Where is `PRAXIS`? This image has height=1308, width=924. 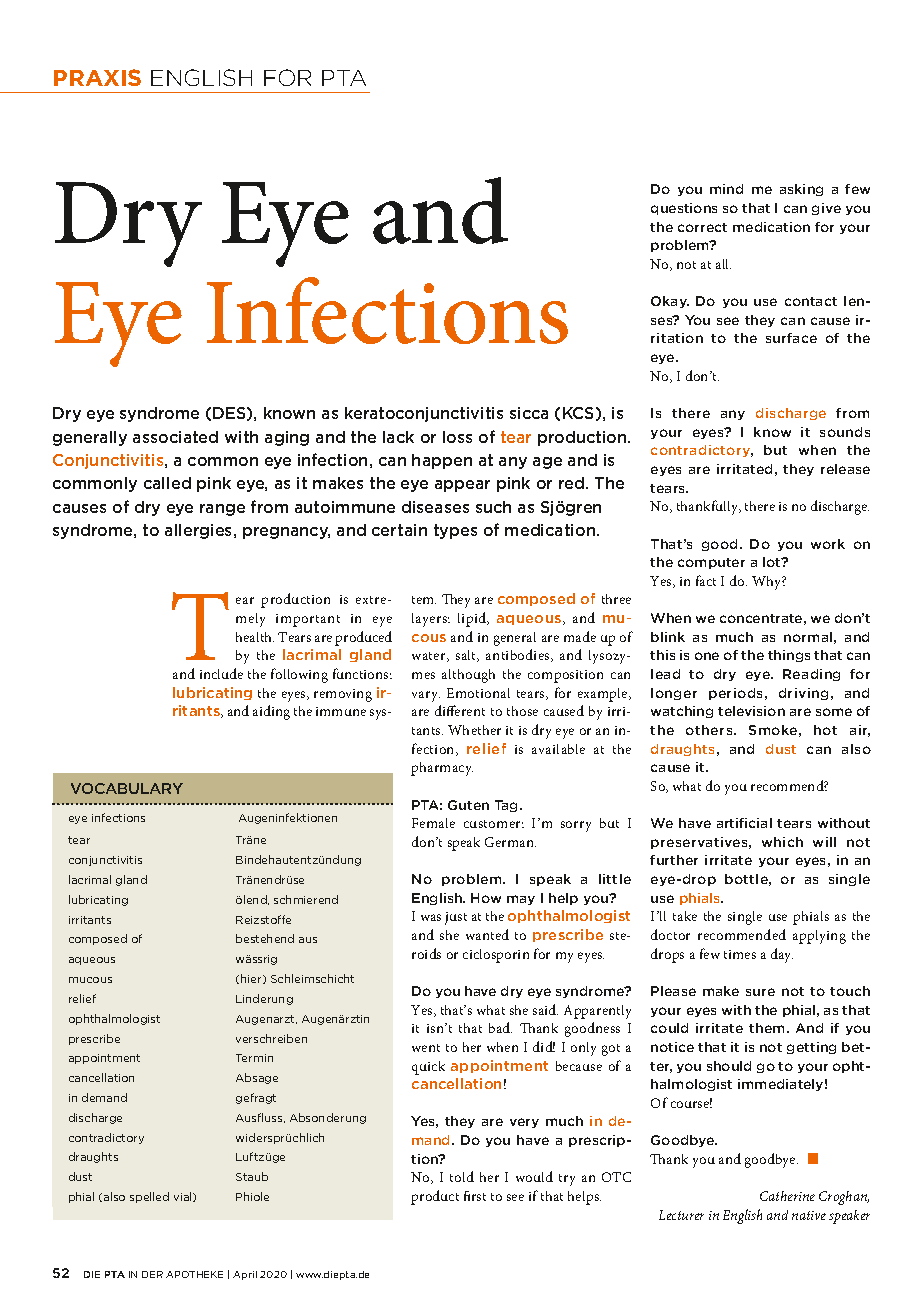
PRAXIS is located at coordinates (97, 77).
